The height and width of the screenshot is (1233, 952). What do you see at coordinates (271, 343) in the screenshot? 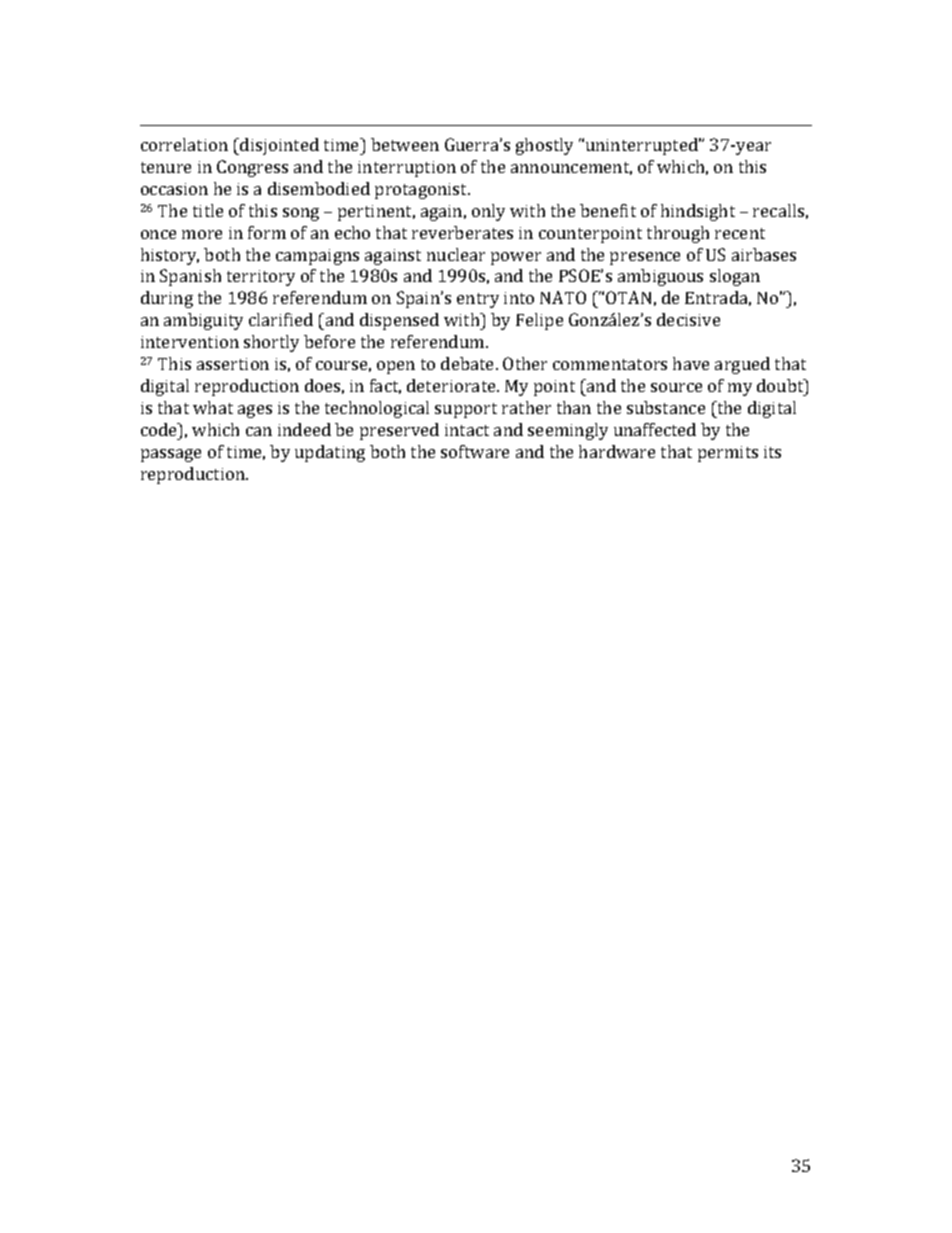
I see `shortly` at bounding box center [271, 343].
